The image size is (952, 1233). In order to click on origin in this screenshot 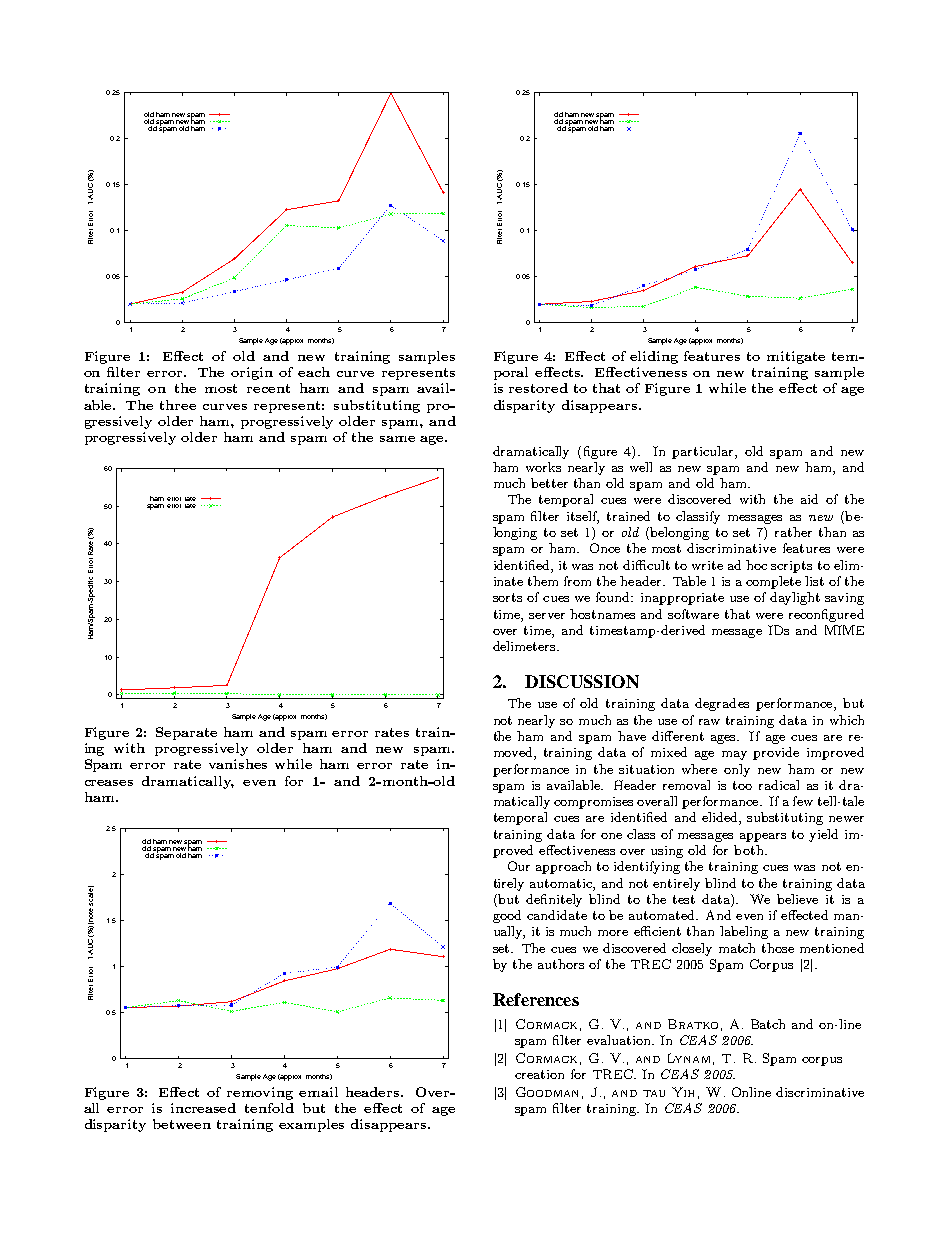, I will do `click(252, 373)`.
